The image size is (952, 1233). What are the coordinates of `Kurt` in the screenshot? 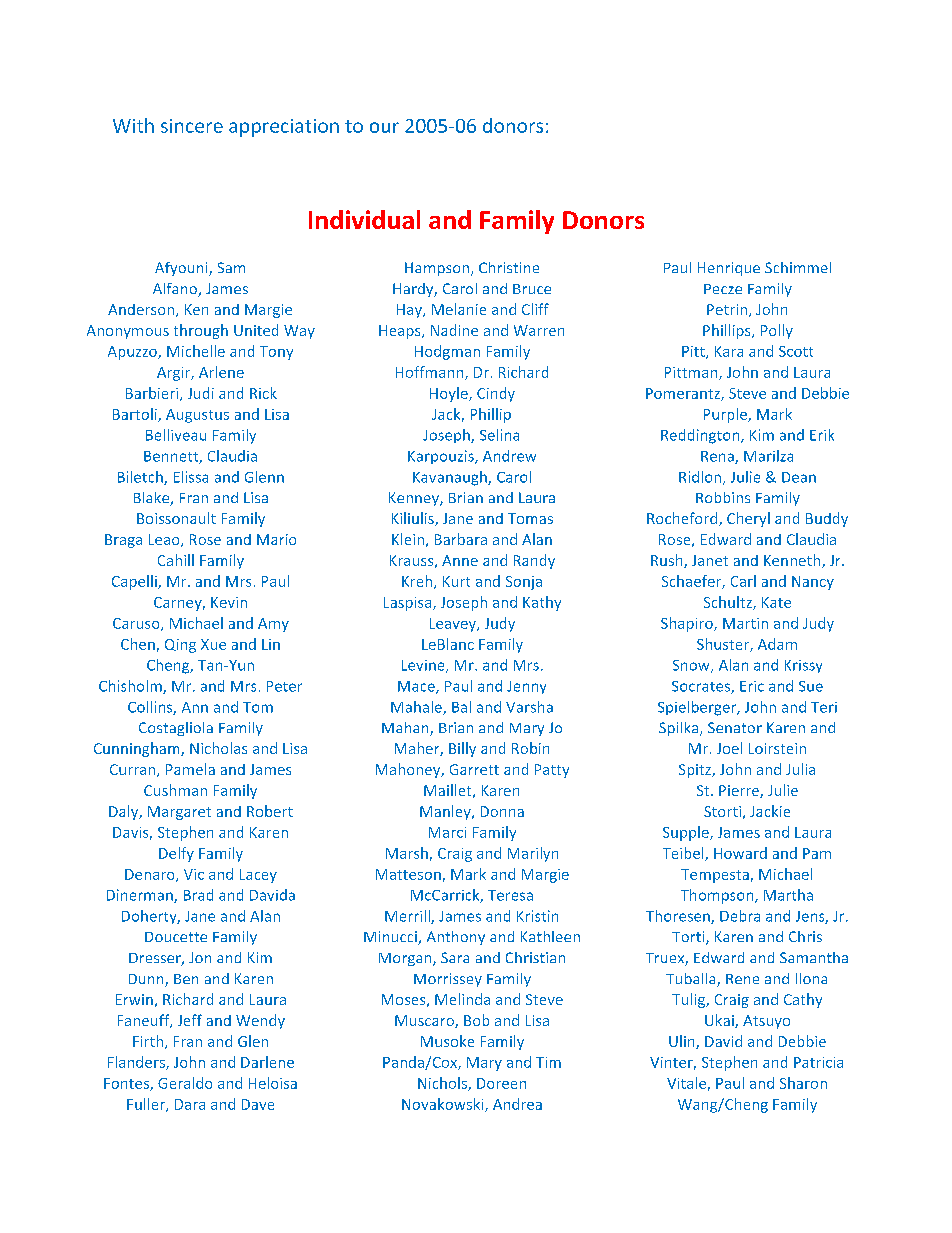 It's located at (456, 581).
